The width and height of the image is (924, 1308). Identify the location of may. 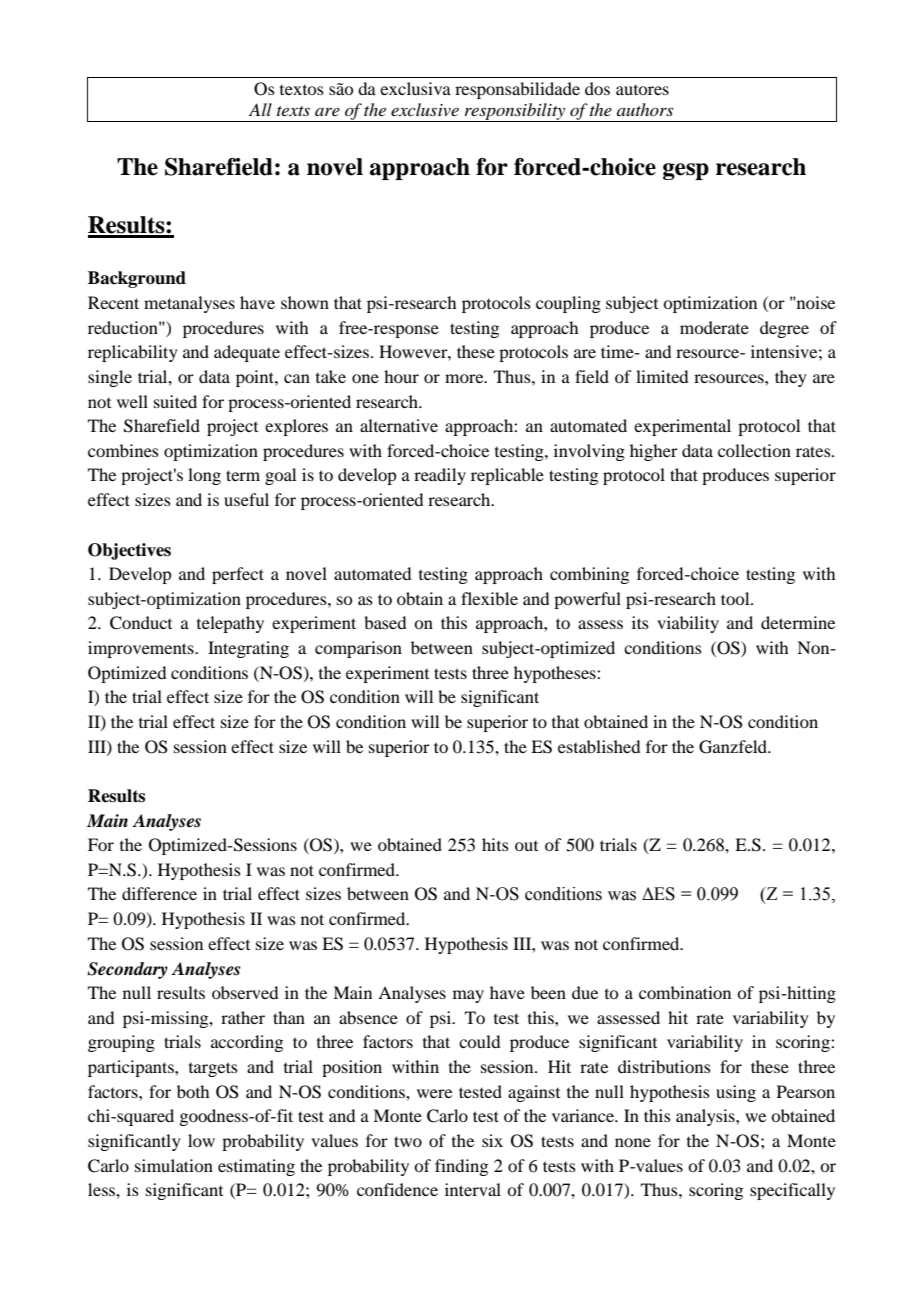
(468, 996).
